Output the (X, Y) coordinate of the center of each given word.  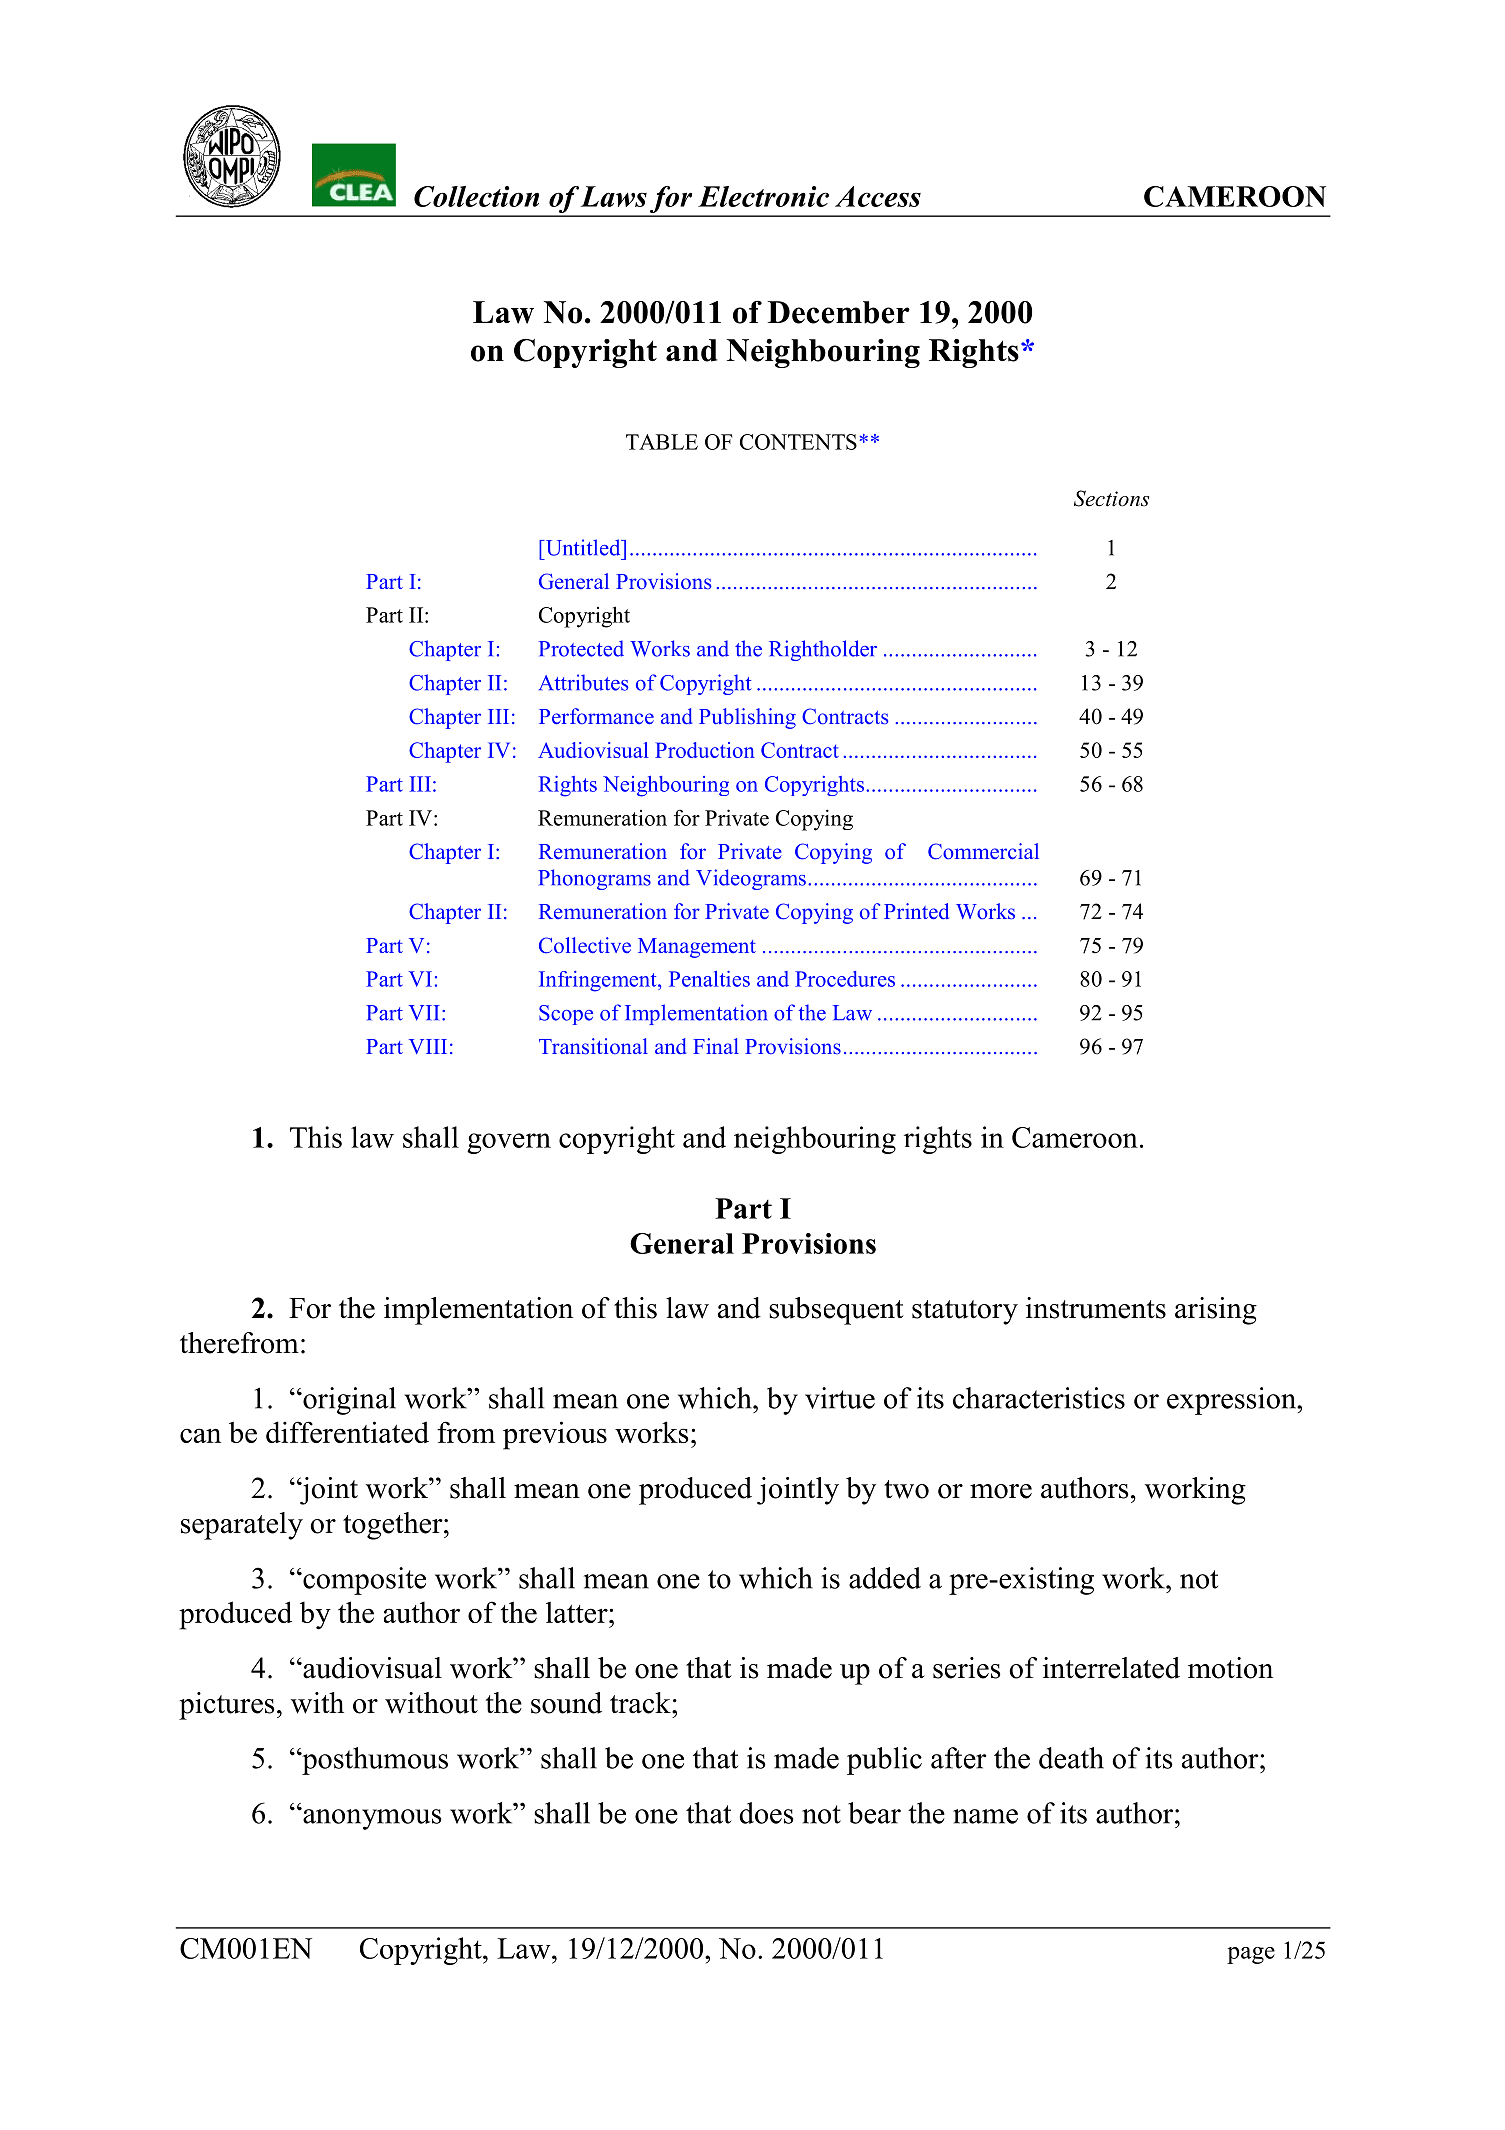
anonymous (371, 1819)
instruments (1096, 1308)
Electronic (763, 196)
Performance (596, 716)
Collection (476, 196)
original (348, 1401)
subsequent (836, 1311)
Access (878, 196)
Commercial (983, 851)
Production (705, 750)
